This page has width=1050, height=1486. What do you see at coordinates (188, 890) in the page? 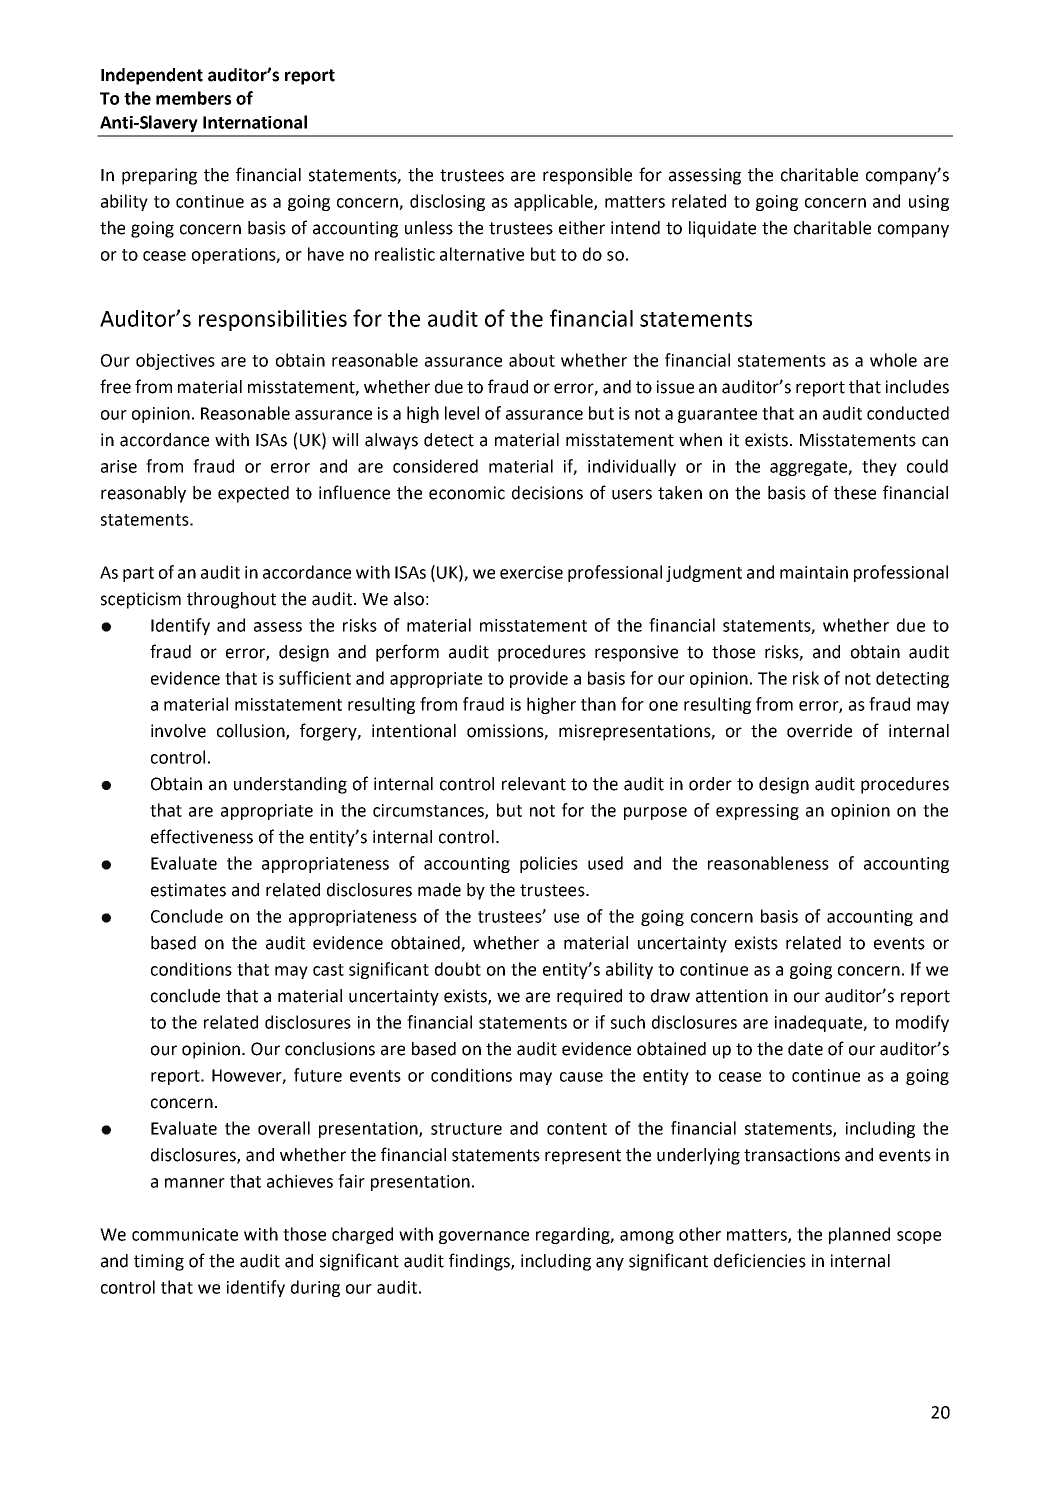
I see `estimates` at bounding box center [188, 890].
